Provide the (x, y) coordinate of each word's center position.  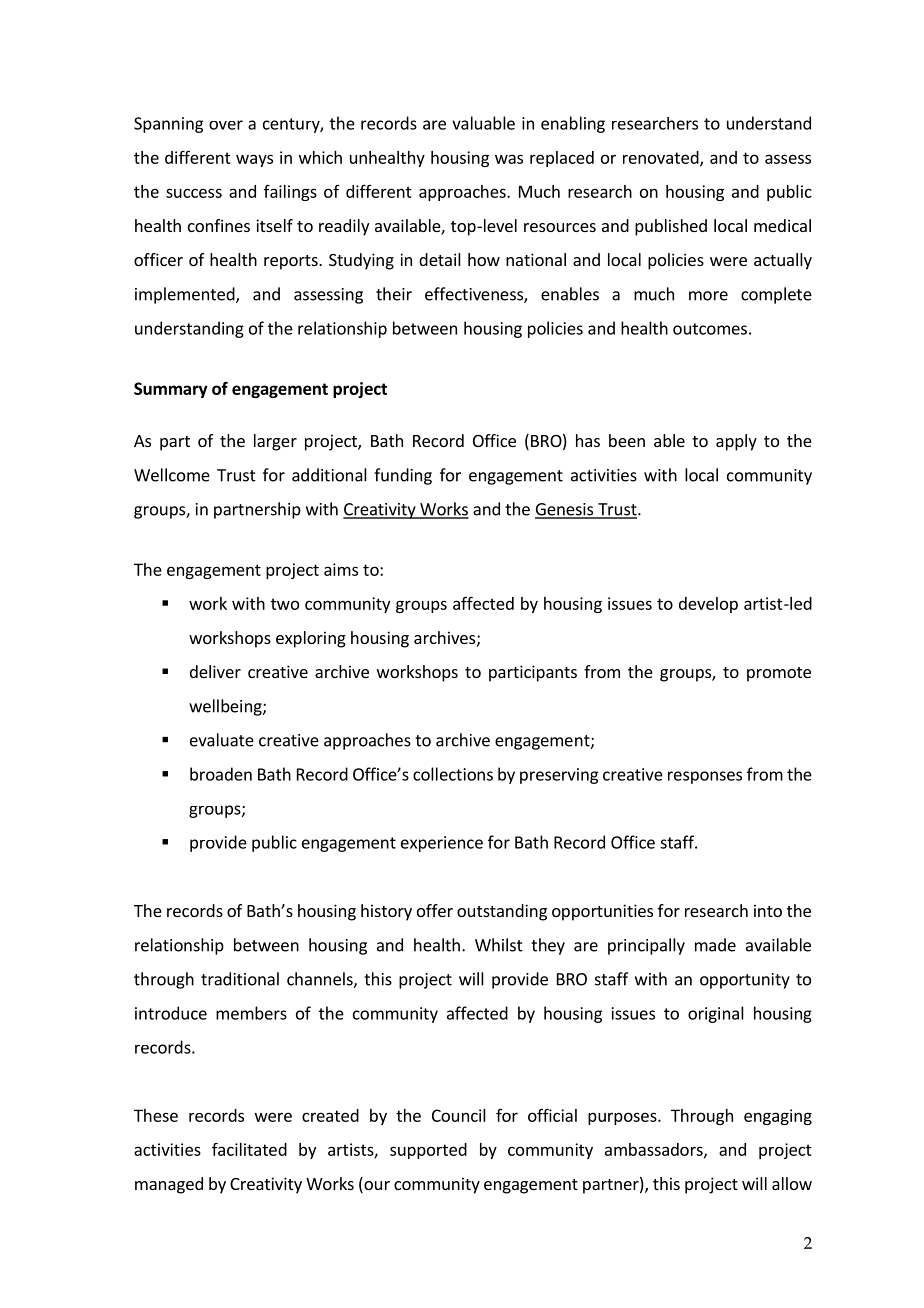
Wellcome (172, 475)
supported (428, 1151)
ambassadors (655, 1150)
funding (403, 476)
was (509, 159)
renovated (662, 158)
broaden (221, 774)
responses (705, 777)
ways (254, 160)
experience (442, 844)
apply (736, 442)
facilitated (249, 1149)
